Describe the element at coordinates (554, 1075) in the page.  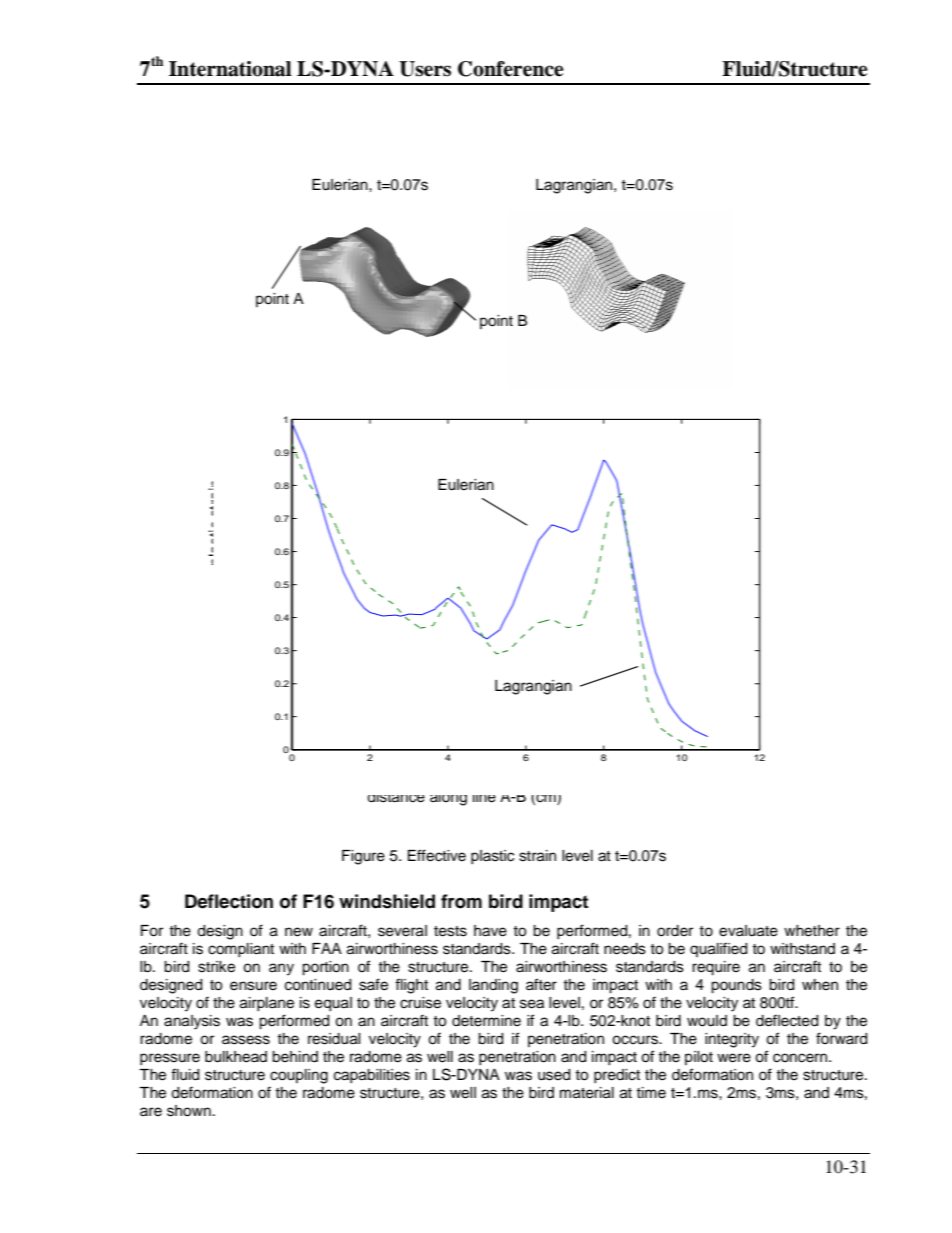
I see `used` at that location.
